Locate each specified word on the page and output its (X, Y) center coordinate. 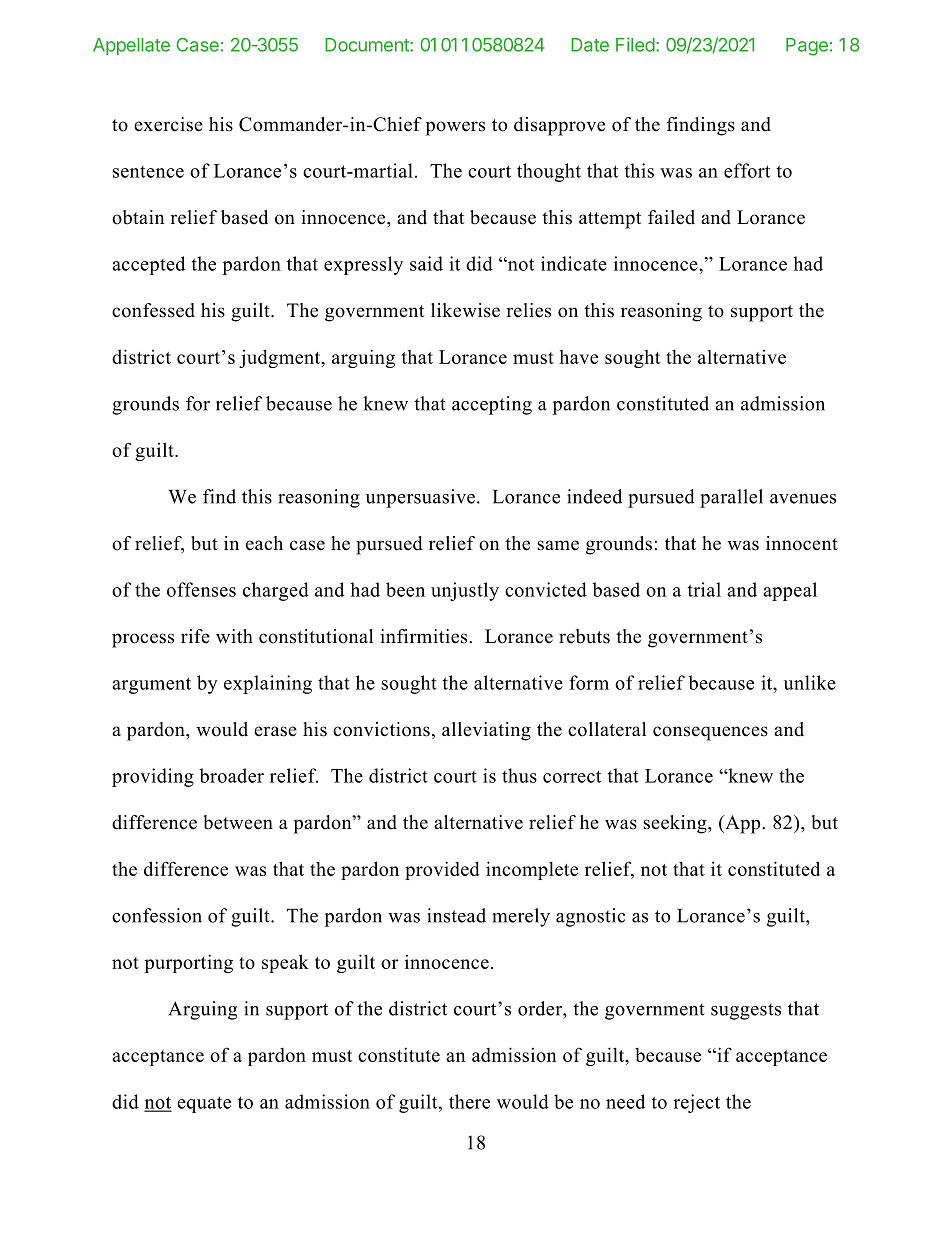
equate (204, 1104)
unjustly (465, 591)
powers (455, 128)
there (469, 1101)
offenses (201, 589)
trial (704, 589)
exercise (168, 124)
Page (807, 47)
